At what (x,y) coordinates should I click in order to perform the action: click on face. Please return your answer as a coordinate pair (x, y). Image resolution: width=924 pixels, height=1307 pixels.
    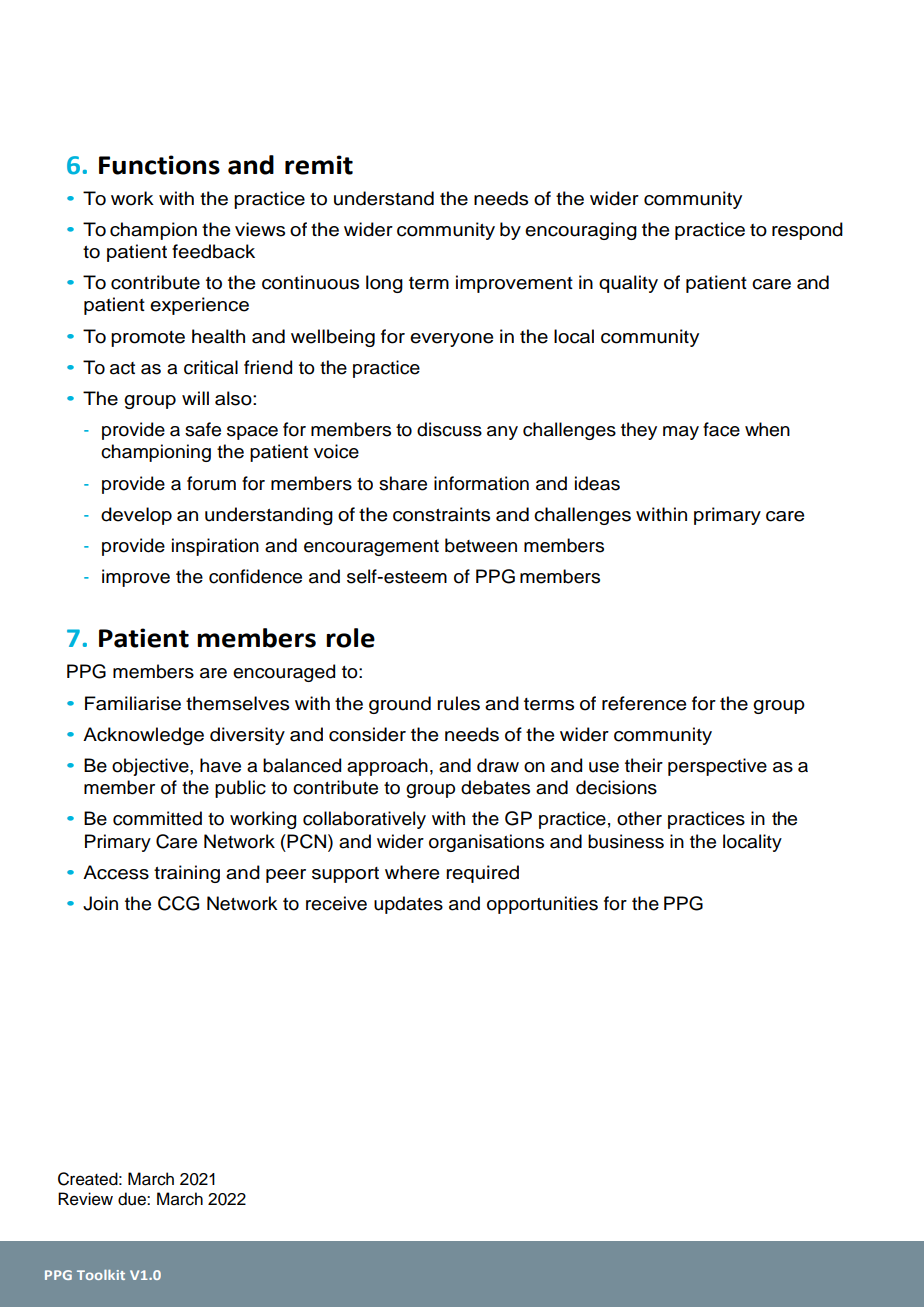
    Looking at the image, I should click on (721, 429).
